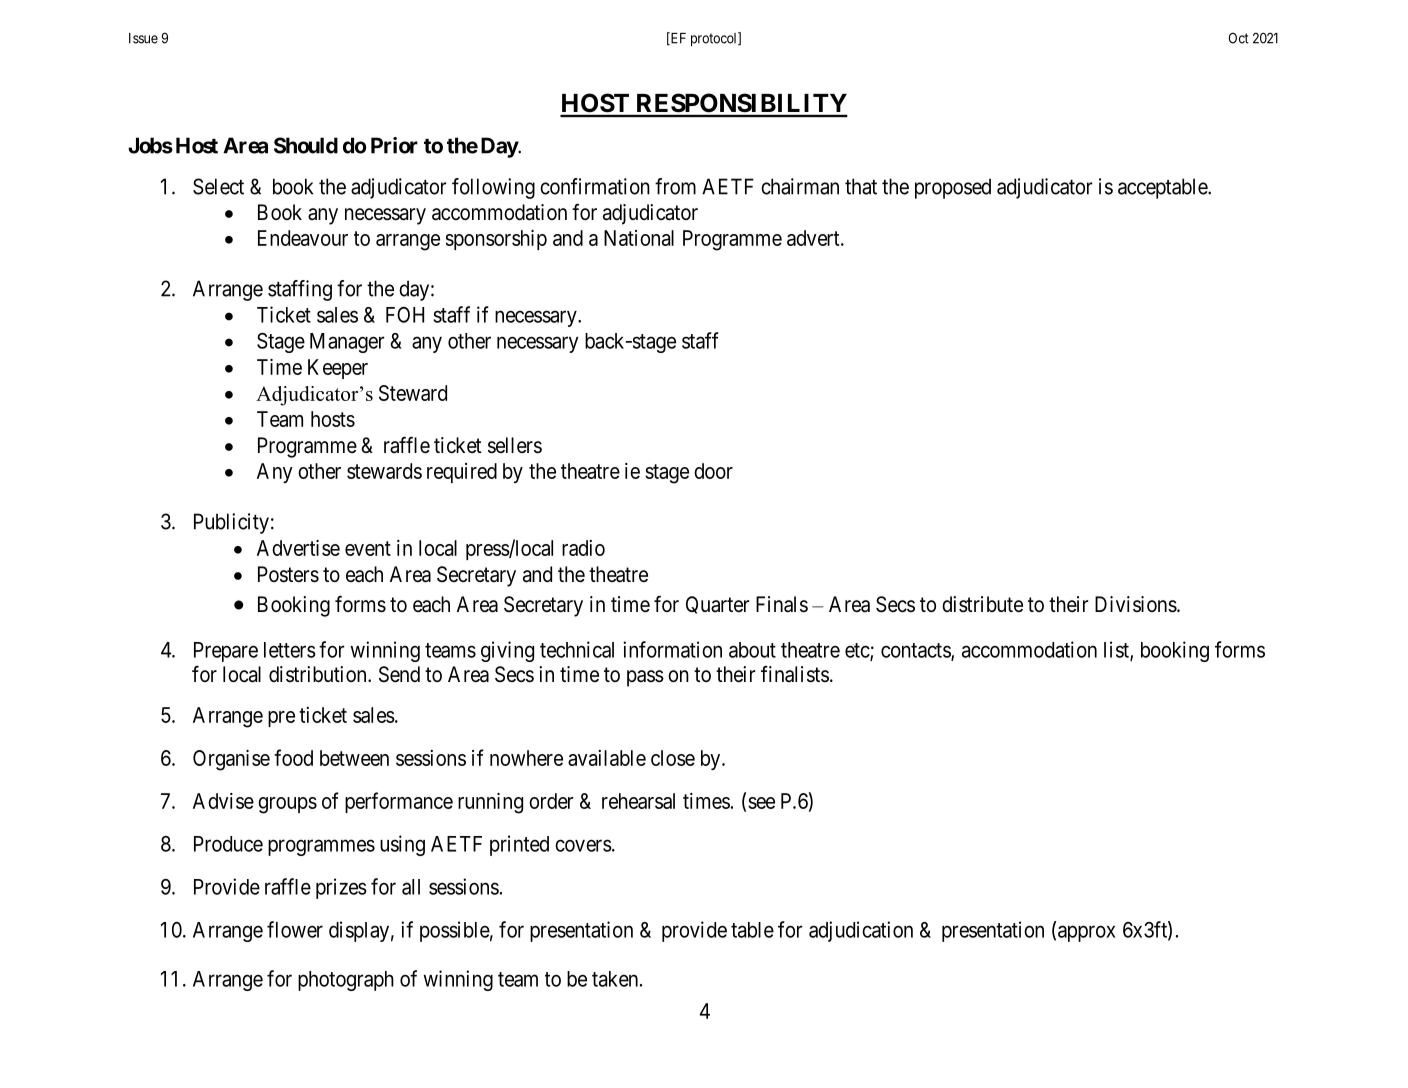 The width and height of the image is (1408, 1088). Describe the element at coordinates (861, 931) in the image. I see `adjudication` at that location.
